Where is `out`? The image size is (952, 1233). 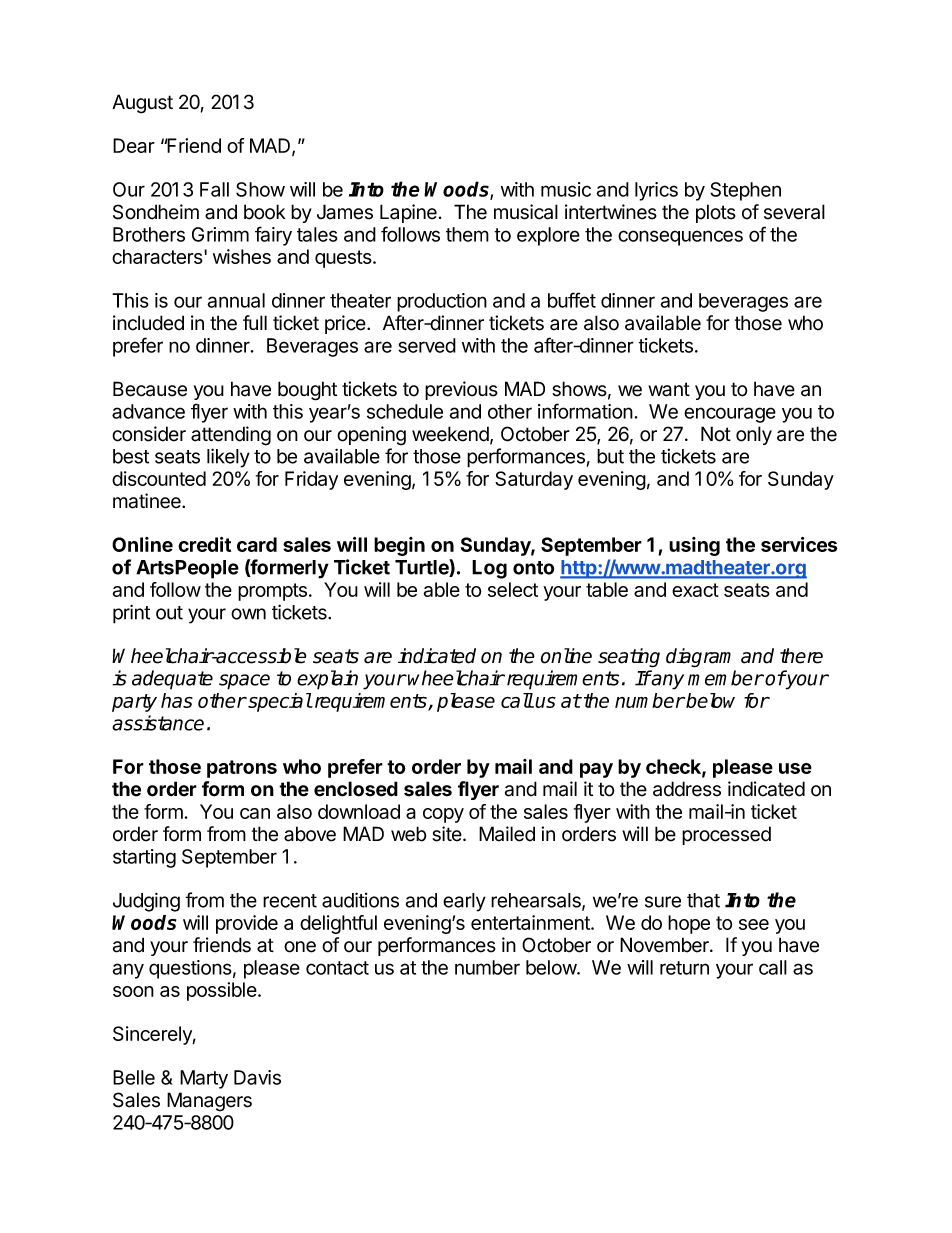 out is located at coordinates (169, 613).
